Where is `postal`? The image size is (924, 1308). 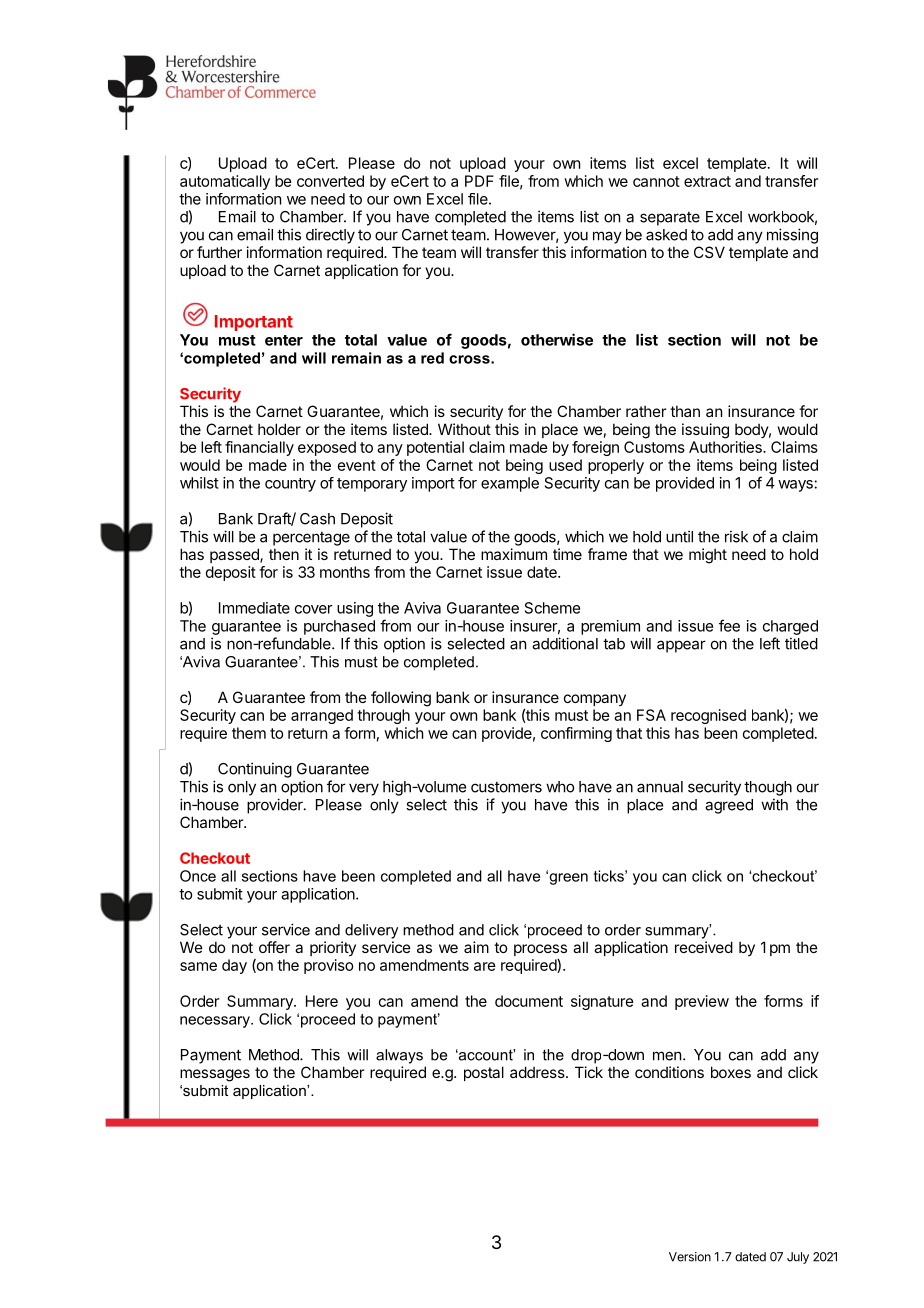 postal is located at coordinates (484, 1073).
